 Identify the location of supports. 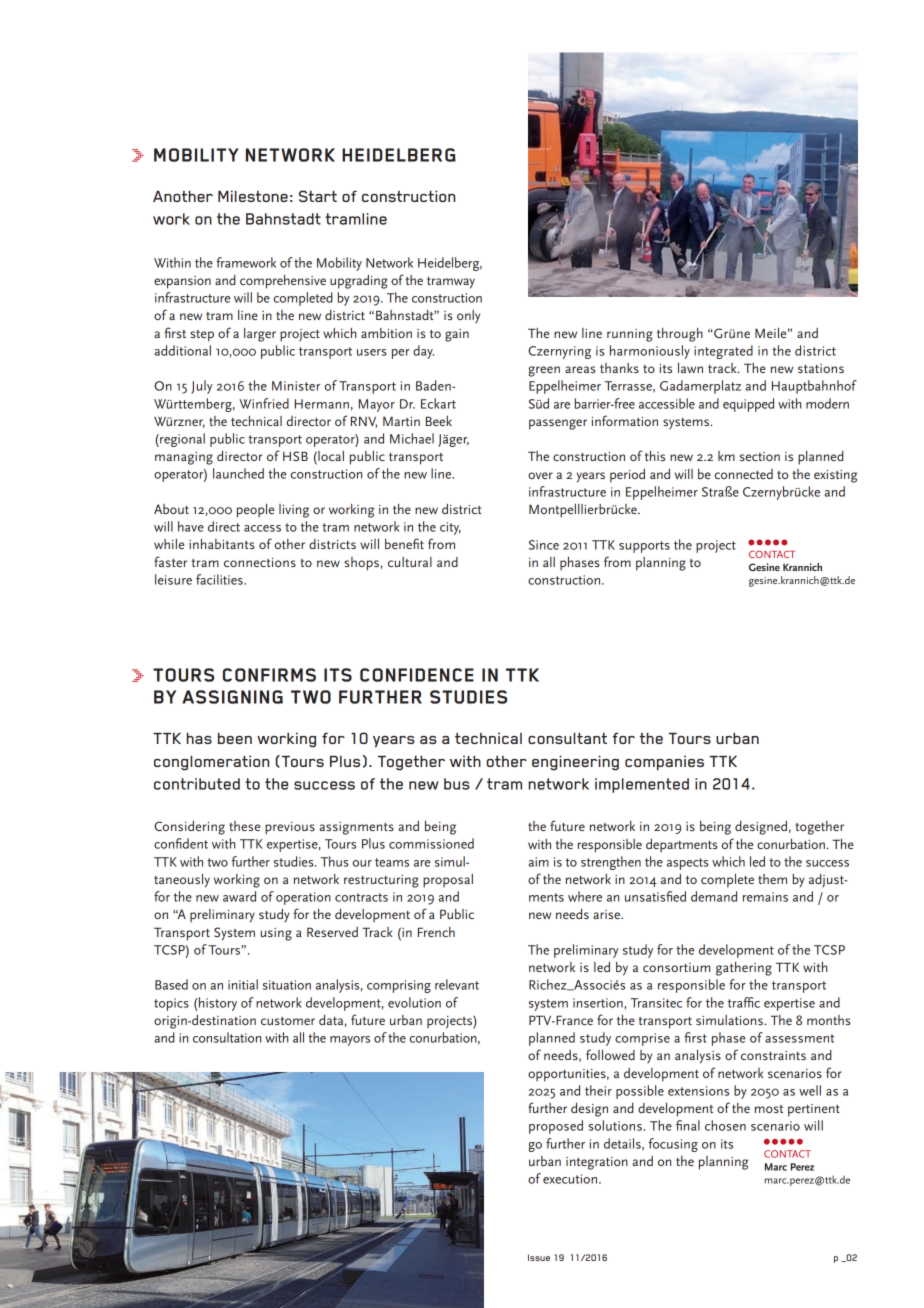
(644, 547).
